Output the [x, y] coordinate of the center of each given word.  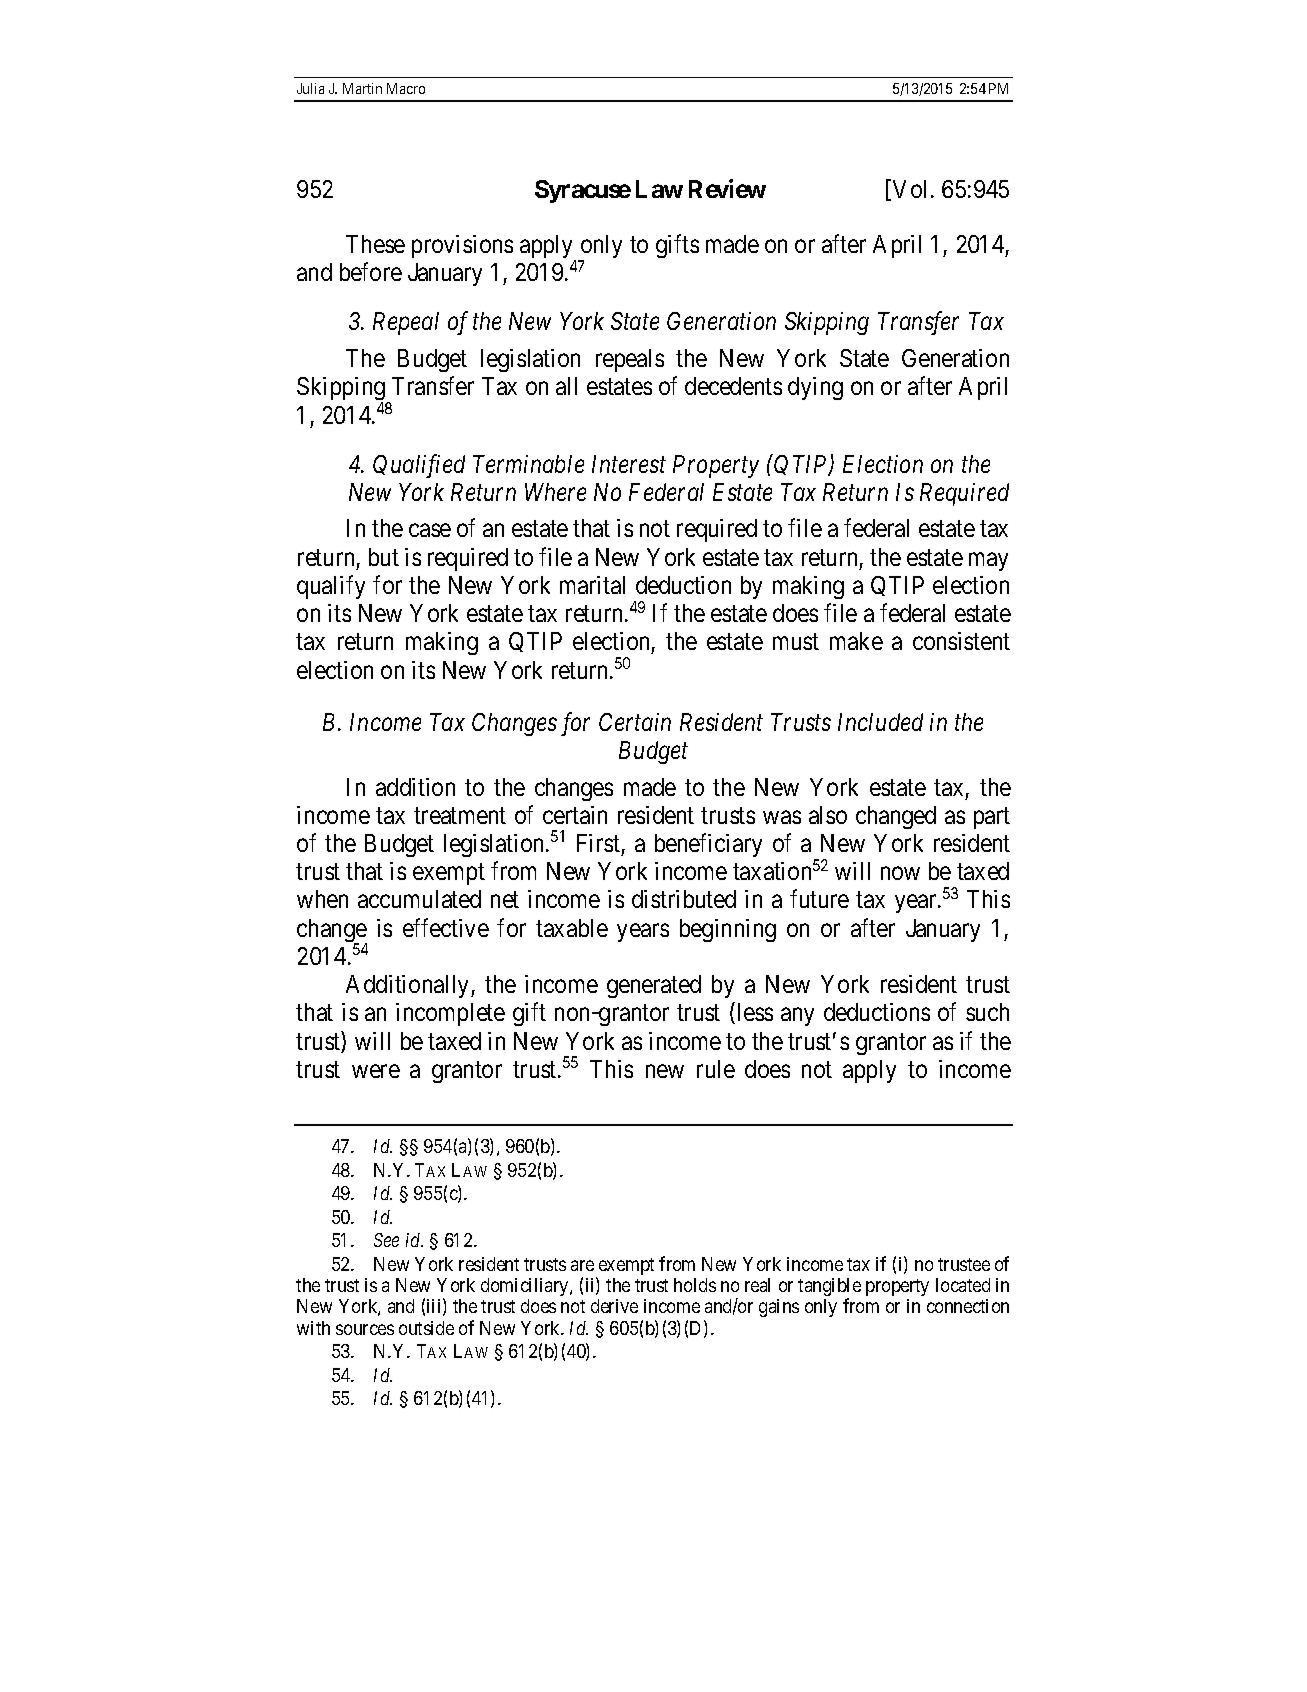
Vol [912, 189]
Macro [406, 88]
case [430, 530]
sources [365, 1329]
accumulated [419, 899]
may [988, 561]
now [900, 873]
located [963, 1285]
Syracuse [583, 191]
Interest [629, 464]
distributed [684, 899]
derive [614, 1306]
